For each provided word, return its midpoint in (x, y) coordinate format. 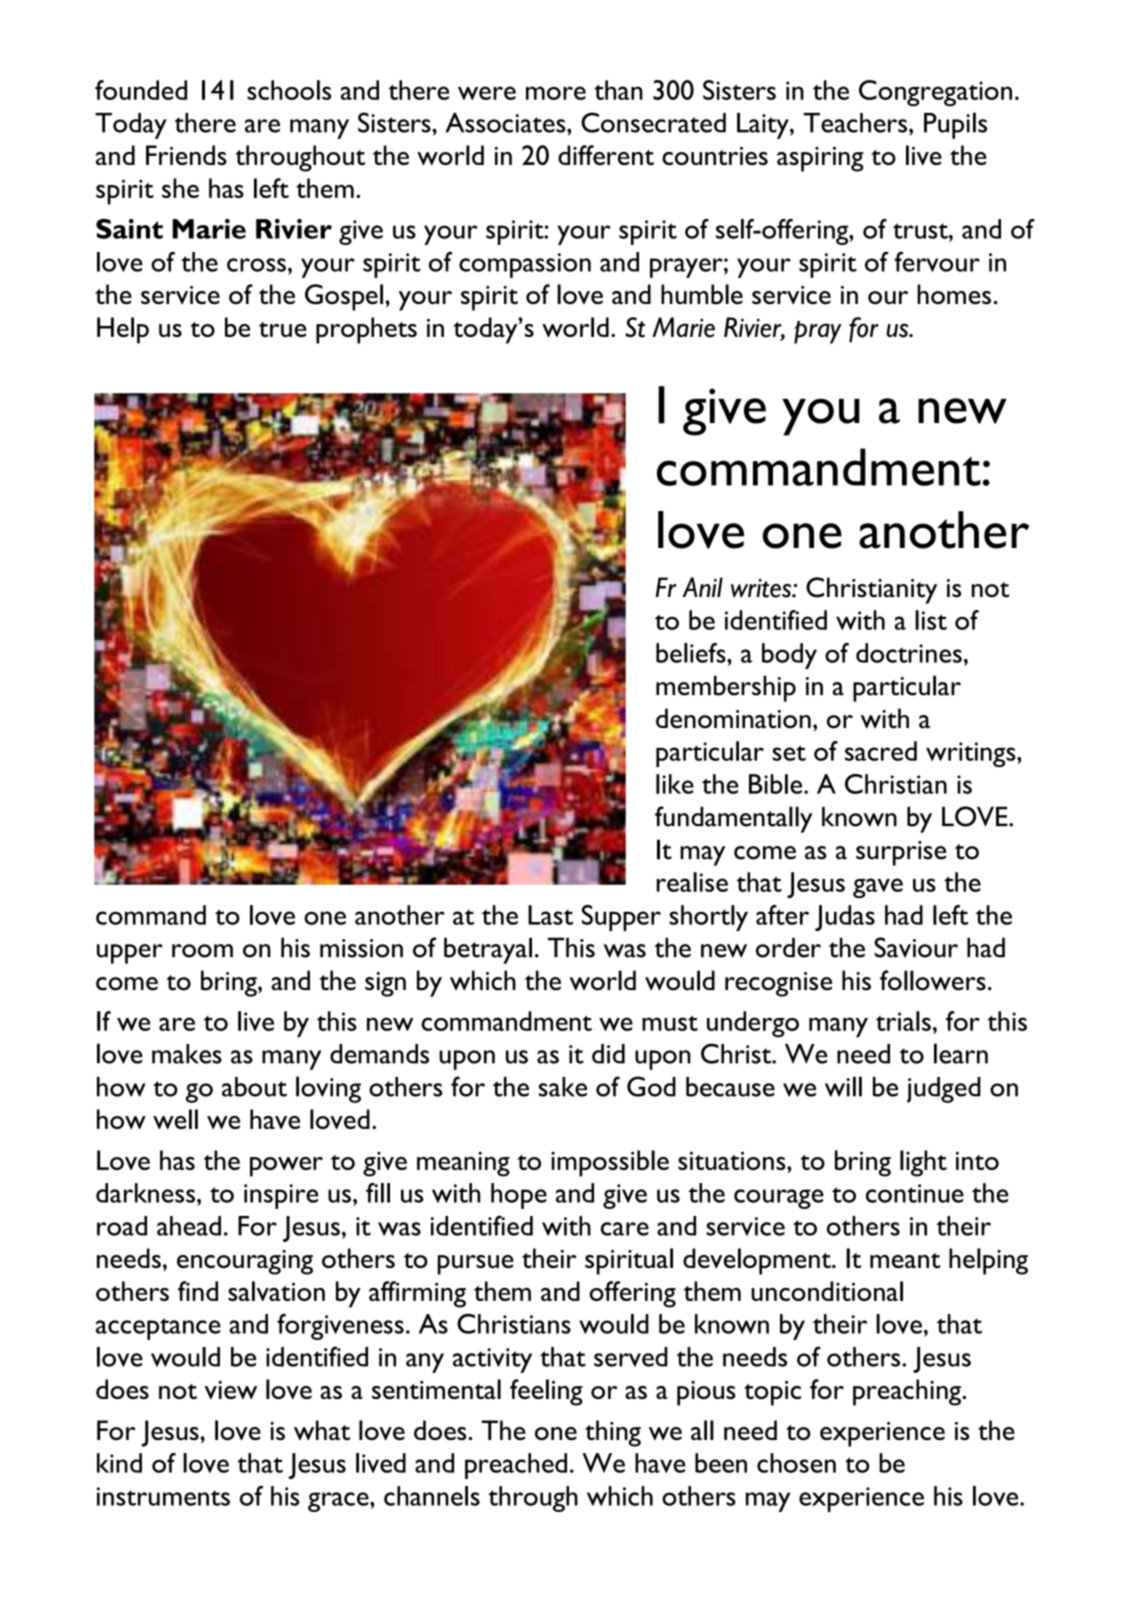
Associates (507, 122)
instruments (163, 1496)
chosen (796, 1463)
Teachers (855, 123)
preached (516, 1466)
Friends (186, 155)
